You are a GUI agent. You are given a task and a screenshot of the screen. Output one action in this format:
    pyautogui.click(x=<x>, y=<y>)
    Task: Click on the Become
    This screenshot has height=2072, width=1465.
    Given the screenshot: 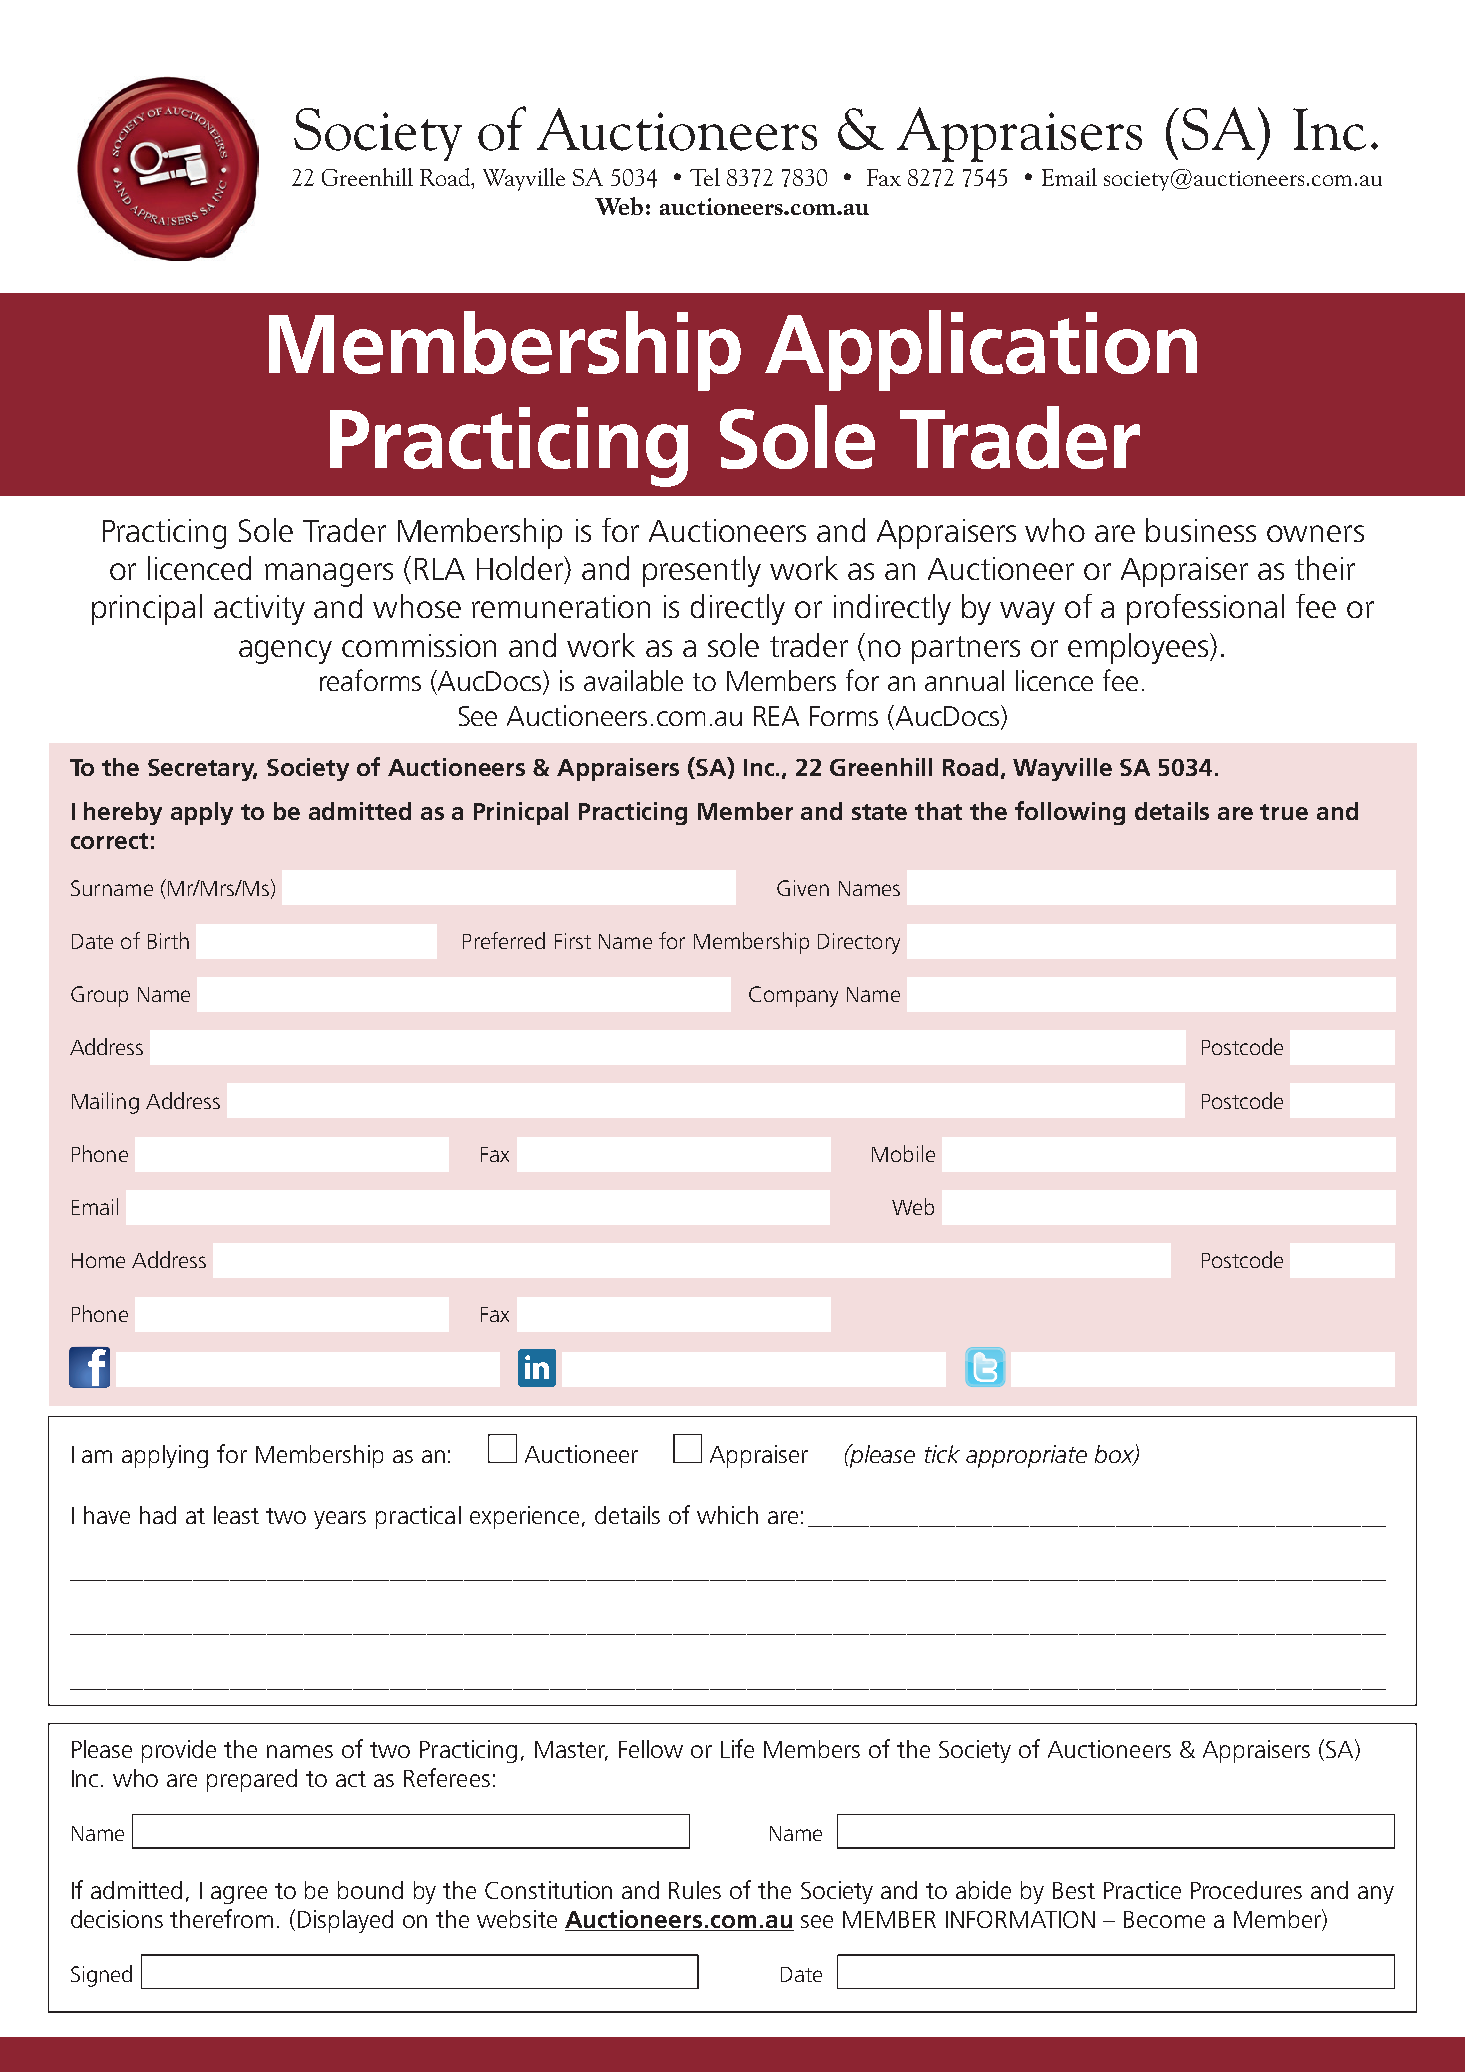 What is the action you would take?
    pyautogui.click(x=1164, y=1919)
